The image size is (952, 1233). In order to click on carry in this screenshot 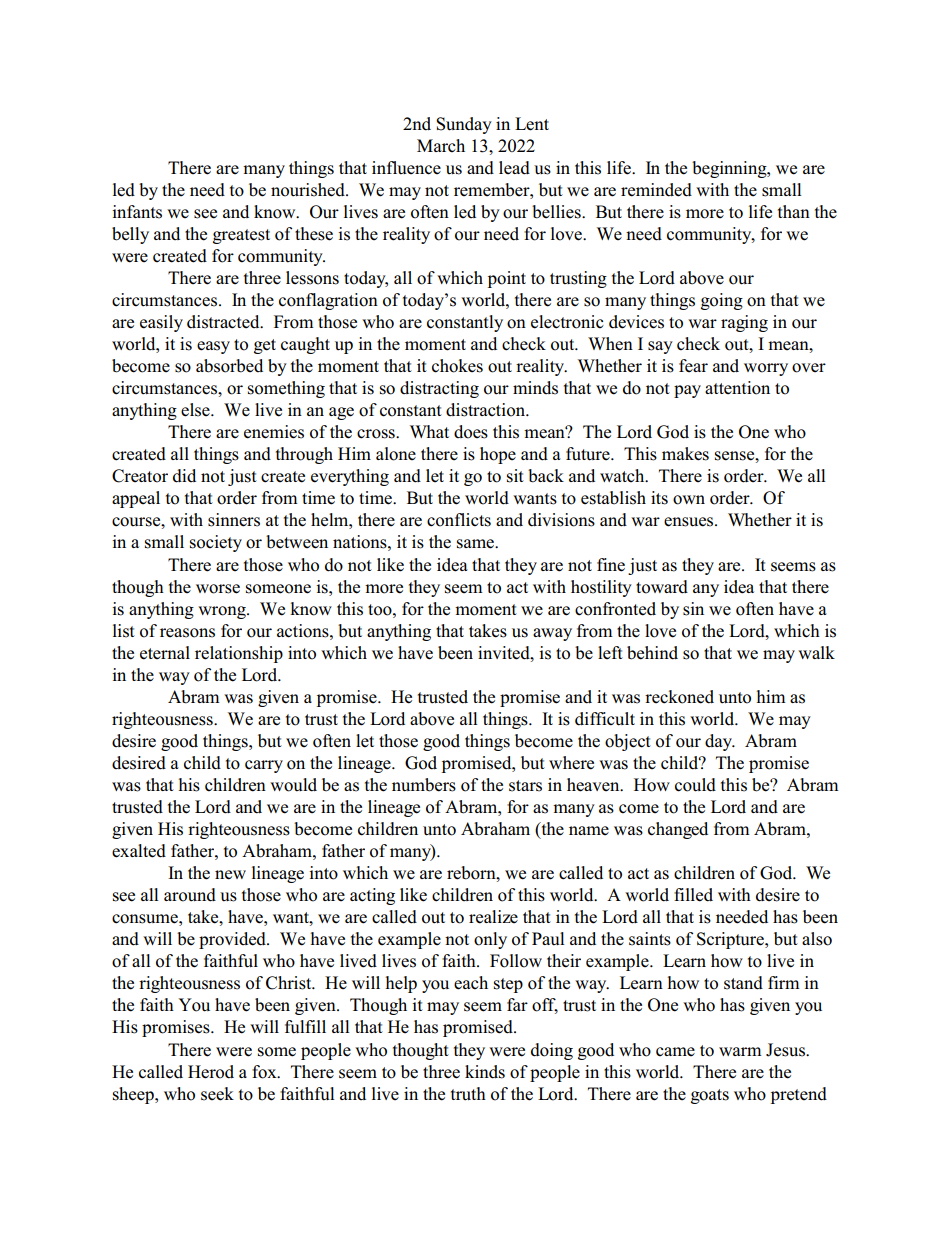, I will do `click(264, 766)`.
